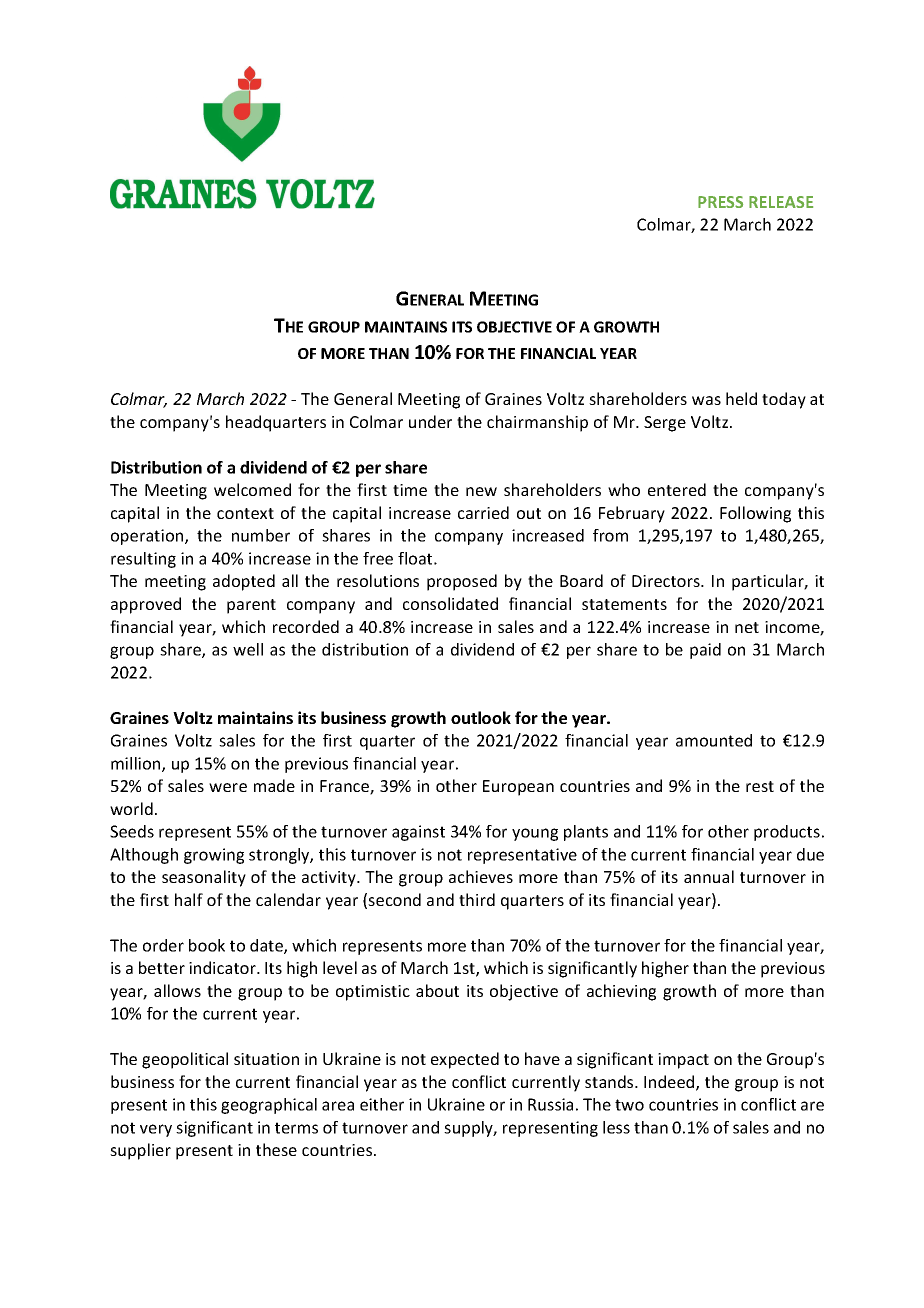  What do you see at coordinates (156, 1130) in the page?
I see `very` at bounding box center [156, 1130].
